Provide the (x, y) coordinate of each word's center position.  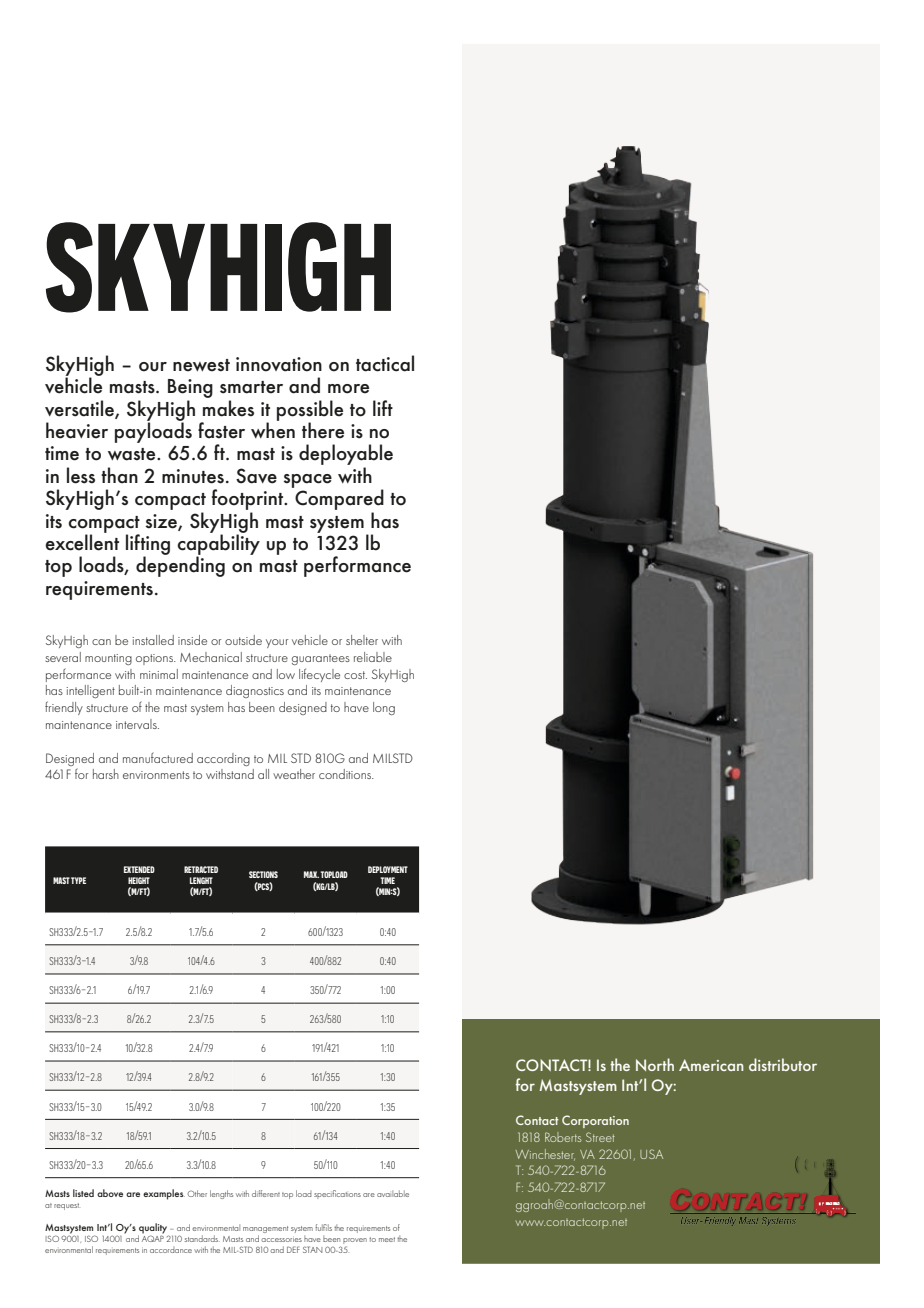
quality (153, 1228)
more (348, 389)
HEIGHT (139, 880)
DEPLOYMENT (388, 869)
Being (190, 390)
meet (387, 1239)
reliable (373, 657)
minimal (159, 674)
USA (651, 1154)
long (384, 708)
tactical (385, 363)
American (711, 1065)
